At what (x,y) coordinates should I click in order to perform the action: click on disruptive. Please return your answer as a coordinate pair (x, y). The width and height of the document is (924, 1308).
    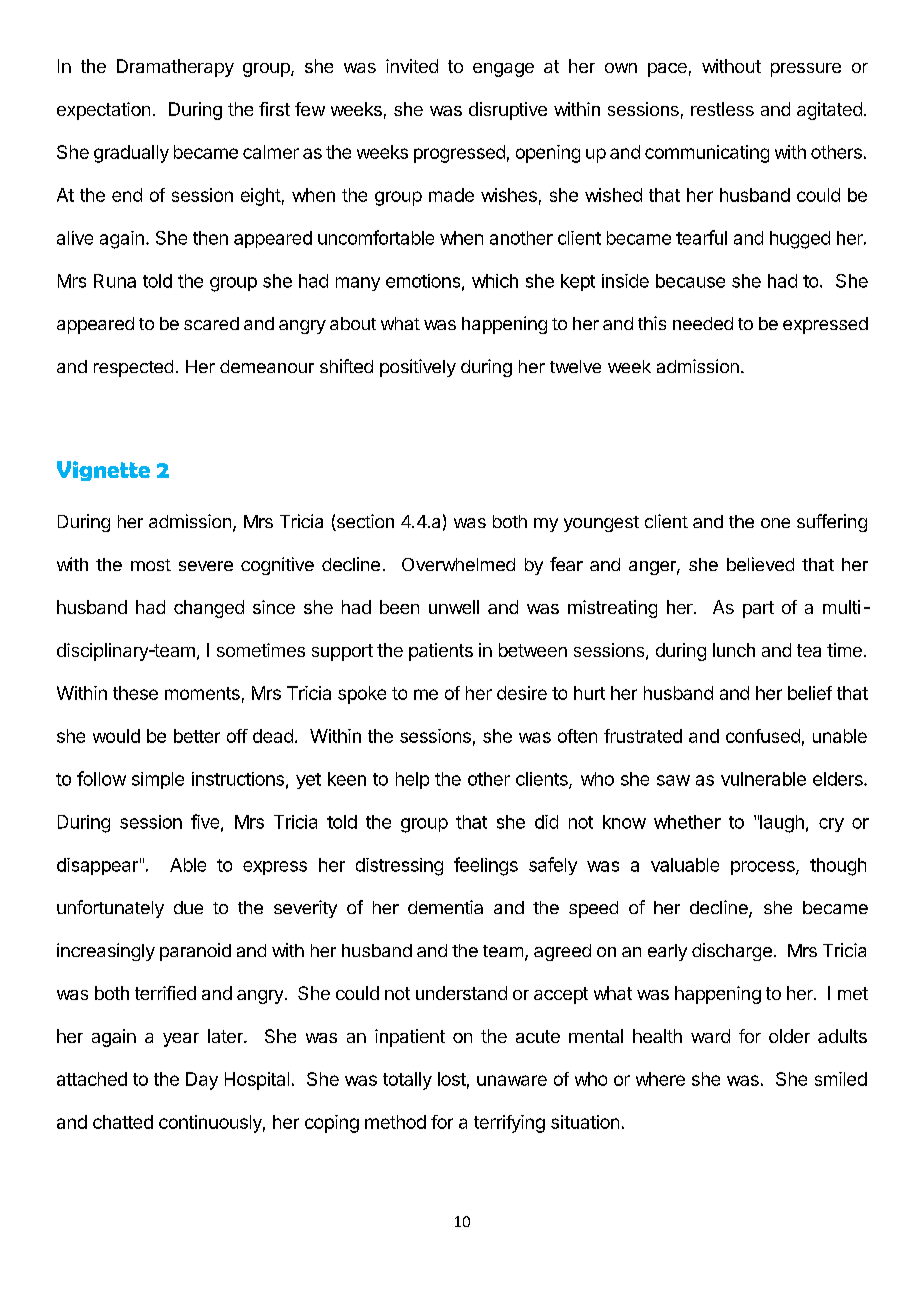
    Looking at the image, I should click on (508, 111).
